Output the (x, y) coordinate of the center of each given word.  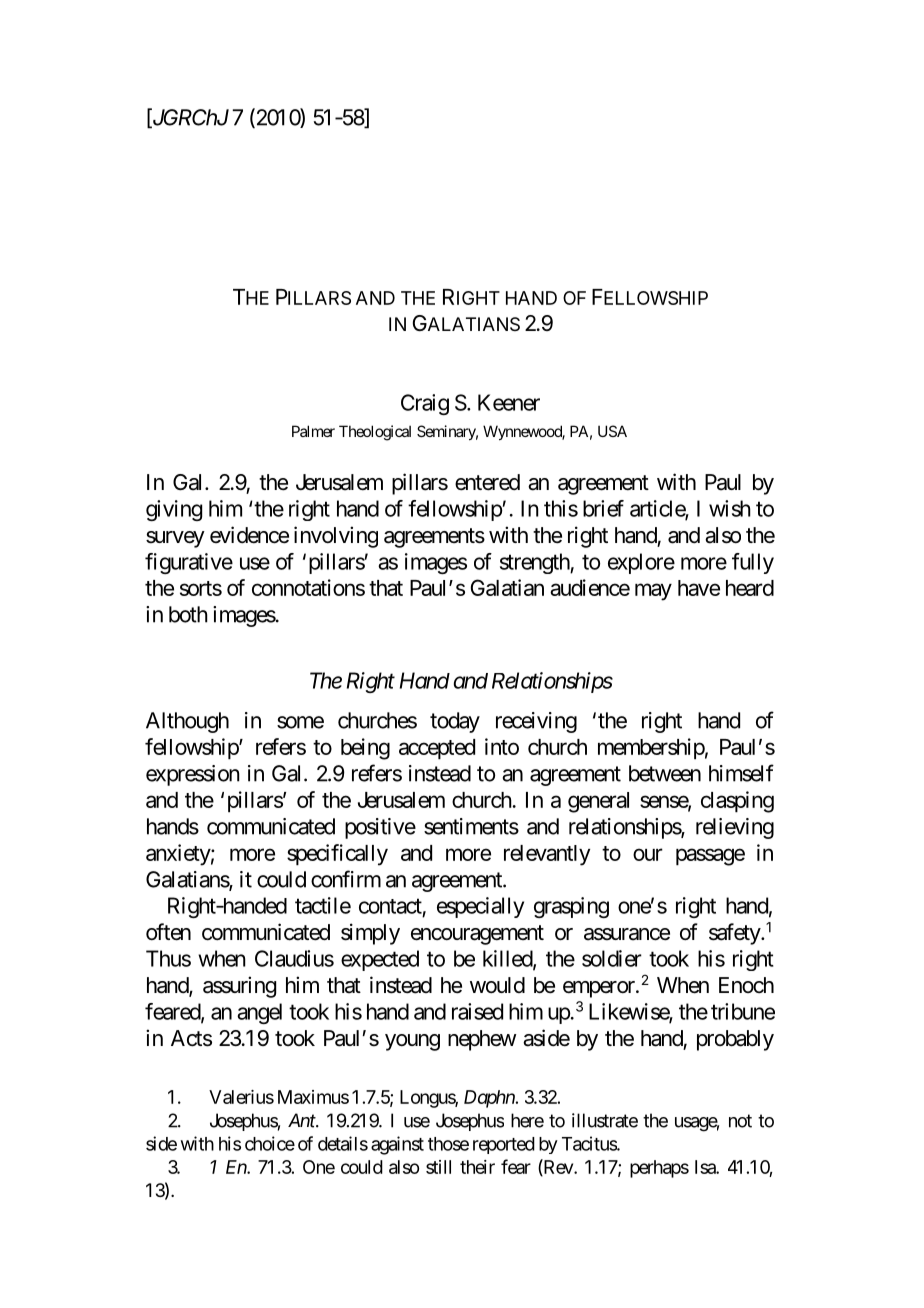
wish (730, 508)
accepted (437, 749)
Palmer (313, 431)
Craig (425, 404)
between (665, 773)
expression (193, 775)
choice (270, 1143)
